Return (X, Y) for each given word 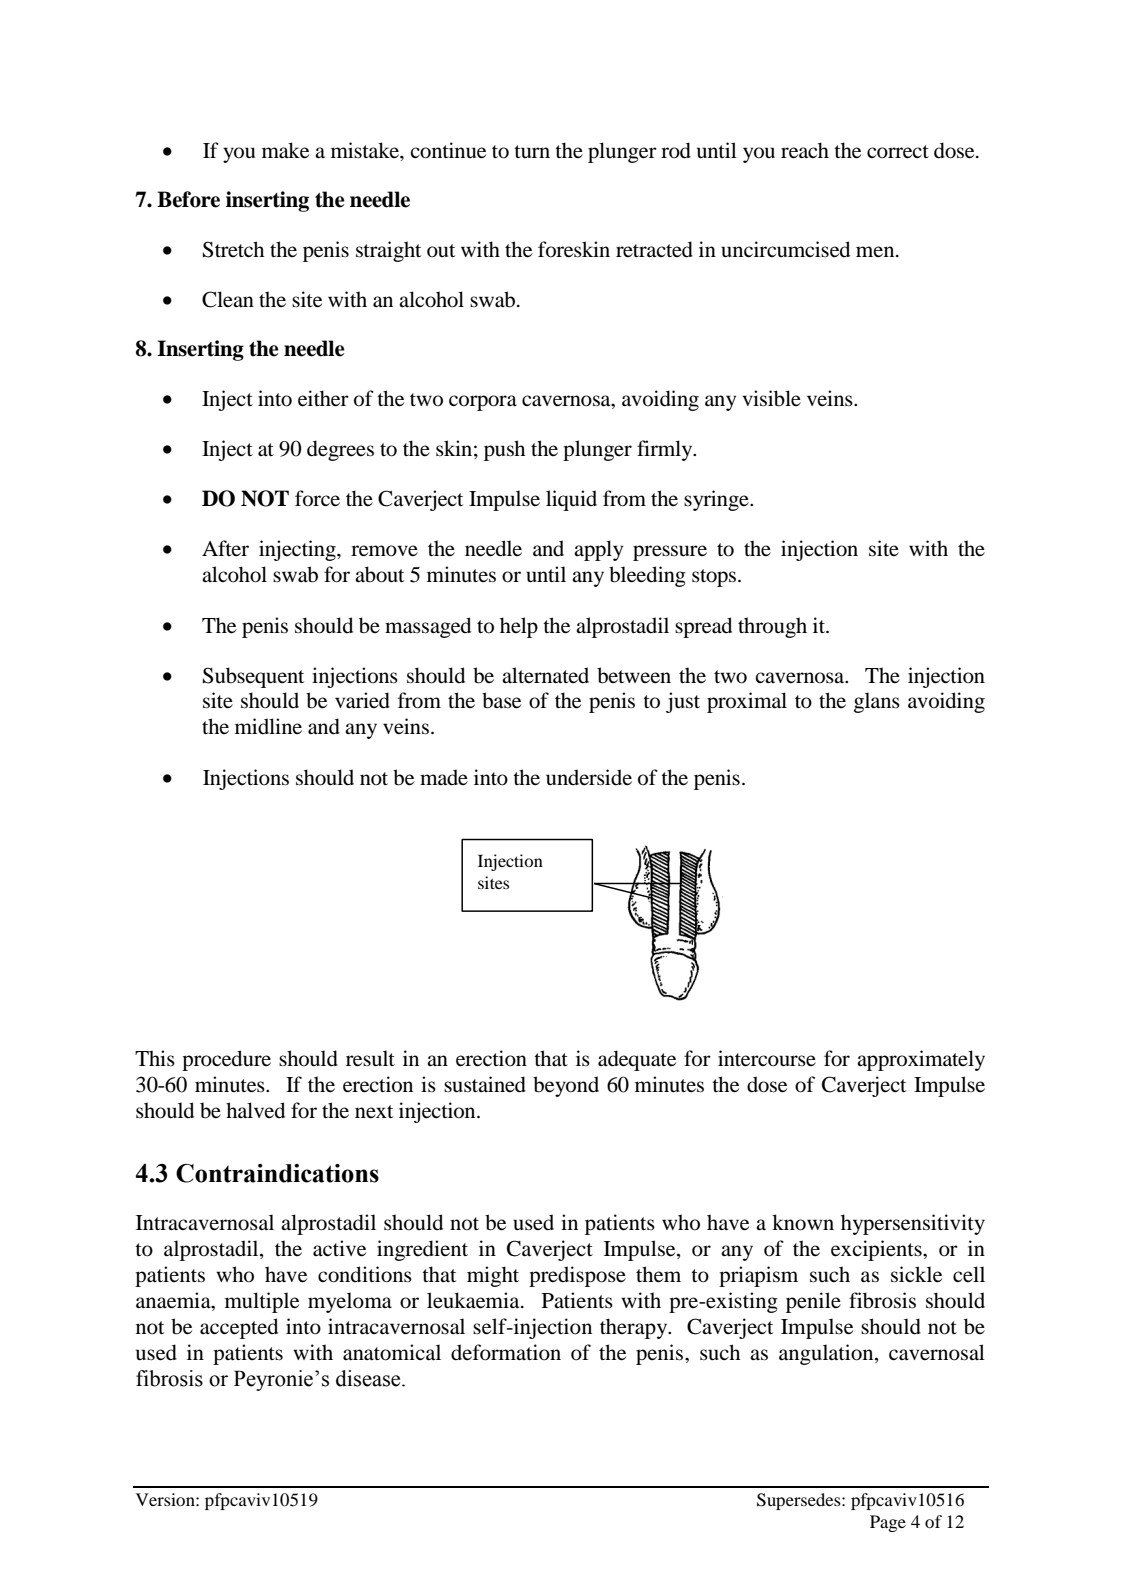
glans (877, 702)
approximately (921, 1060)
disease (369, 1378)
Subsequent (253, 677)
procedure (226, 1060)
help (519, 627)
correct (898, 152)
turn (532, 151)
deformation (506, 1352)
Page (888, 1523)
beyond (566, 1086)
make (285, 150)
